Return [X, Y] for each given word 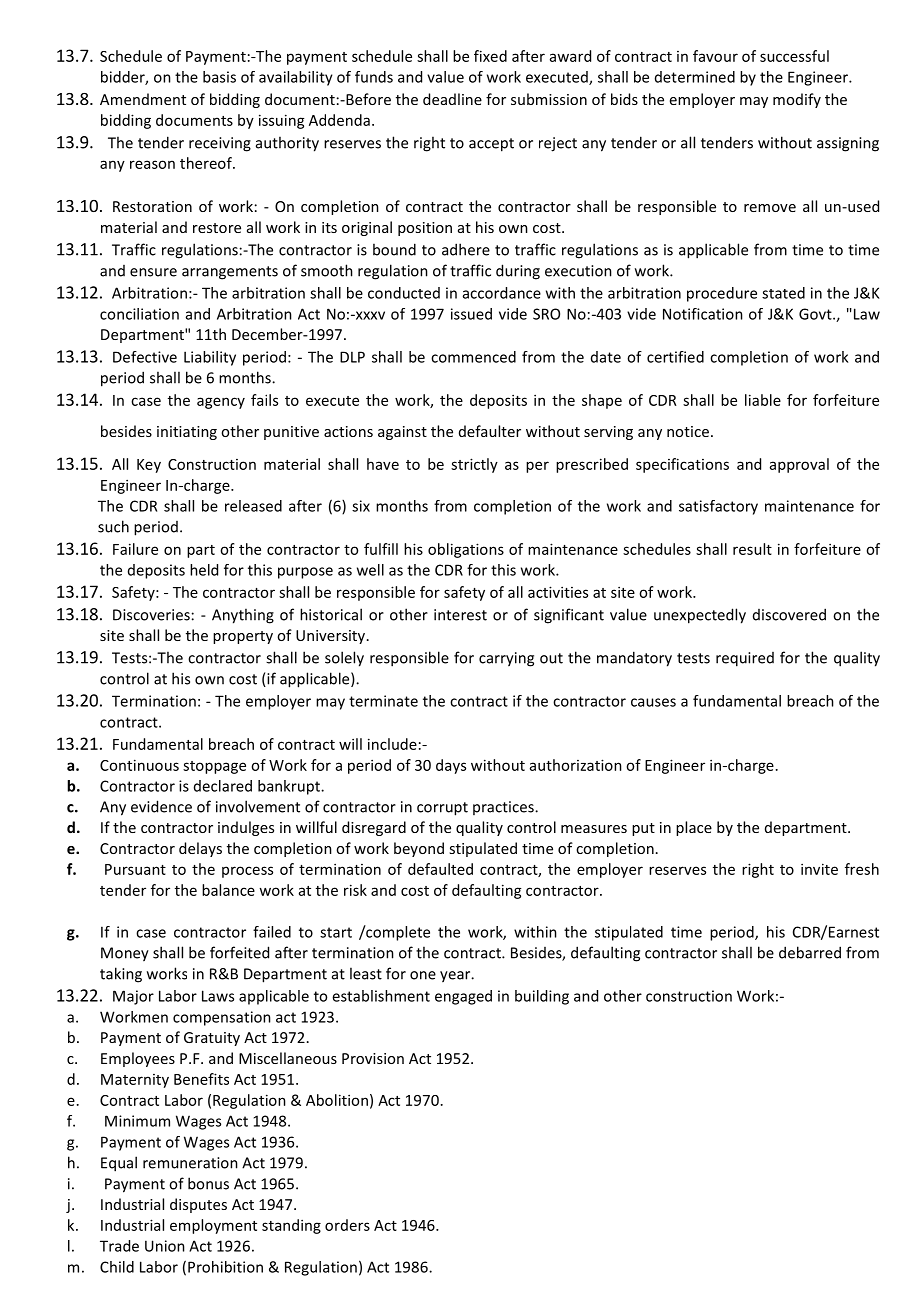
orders [347, 1225]
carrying [506, 659]
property [243, 637]
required [745, 659]
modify [797, 100]
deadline [452, 99]
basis [219, 77]
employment [213, 1226]
